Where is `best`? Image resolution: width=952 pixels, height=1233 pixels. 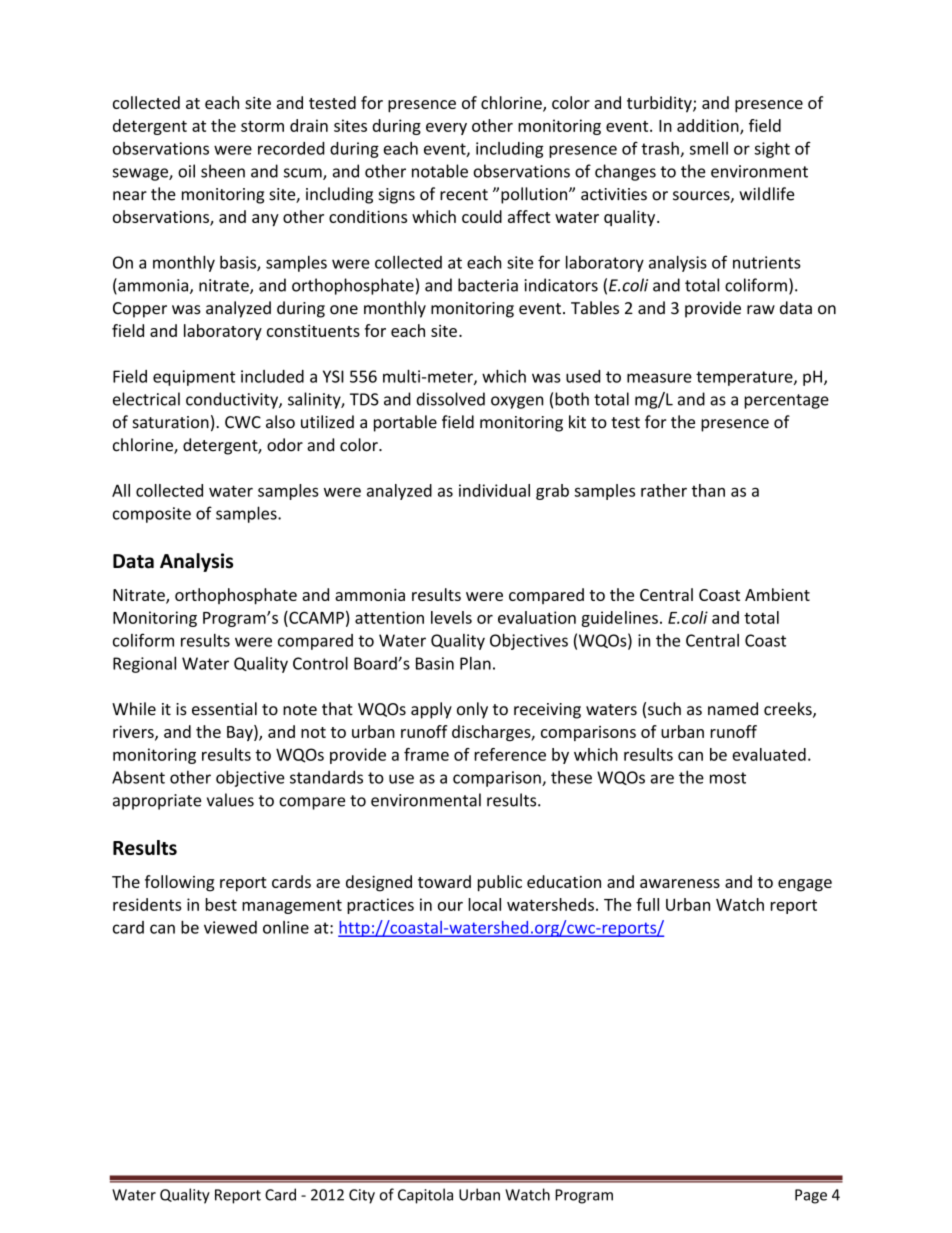
best is located at coordinates (221, 904).
